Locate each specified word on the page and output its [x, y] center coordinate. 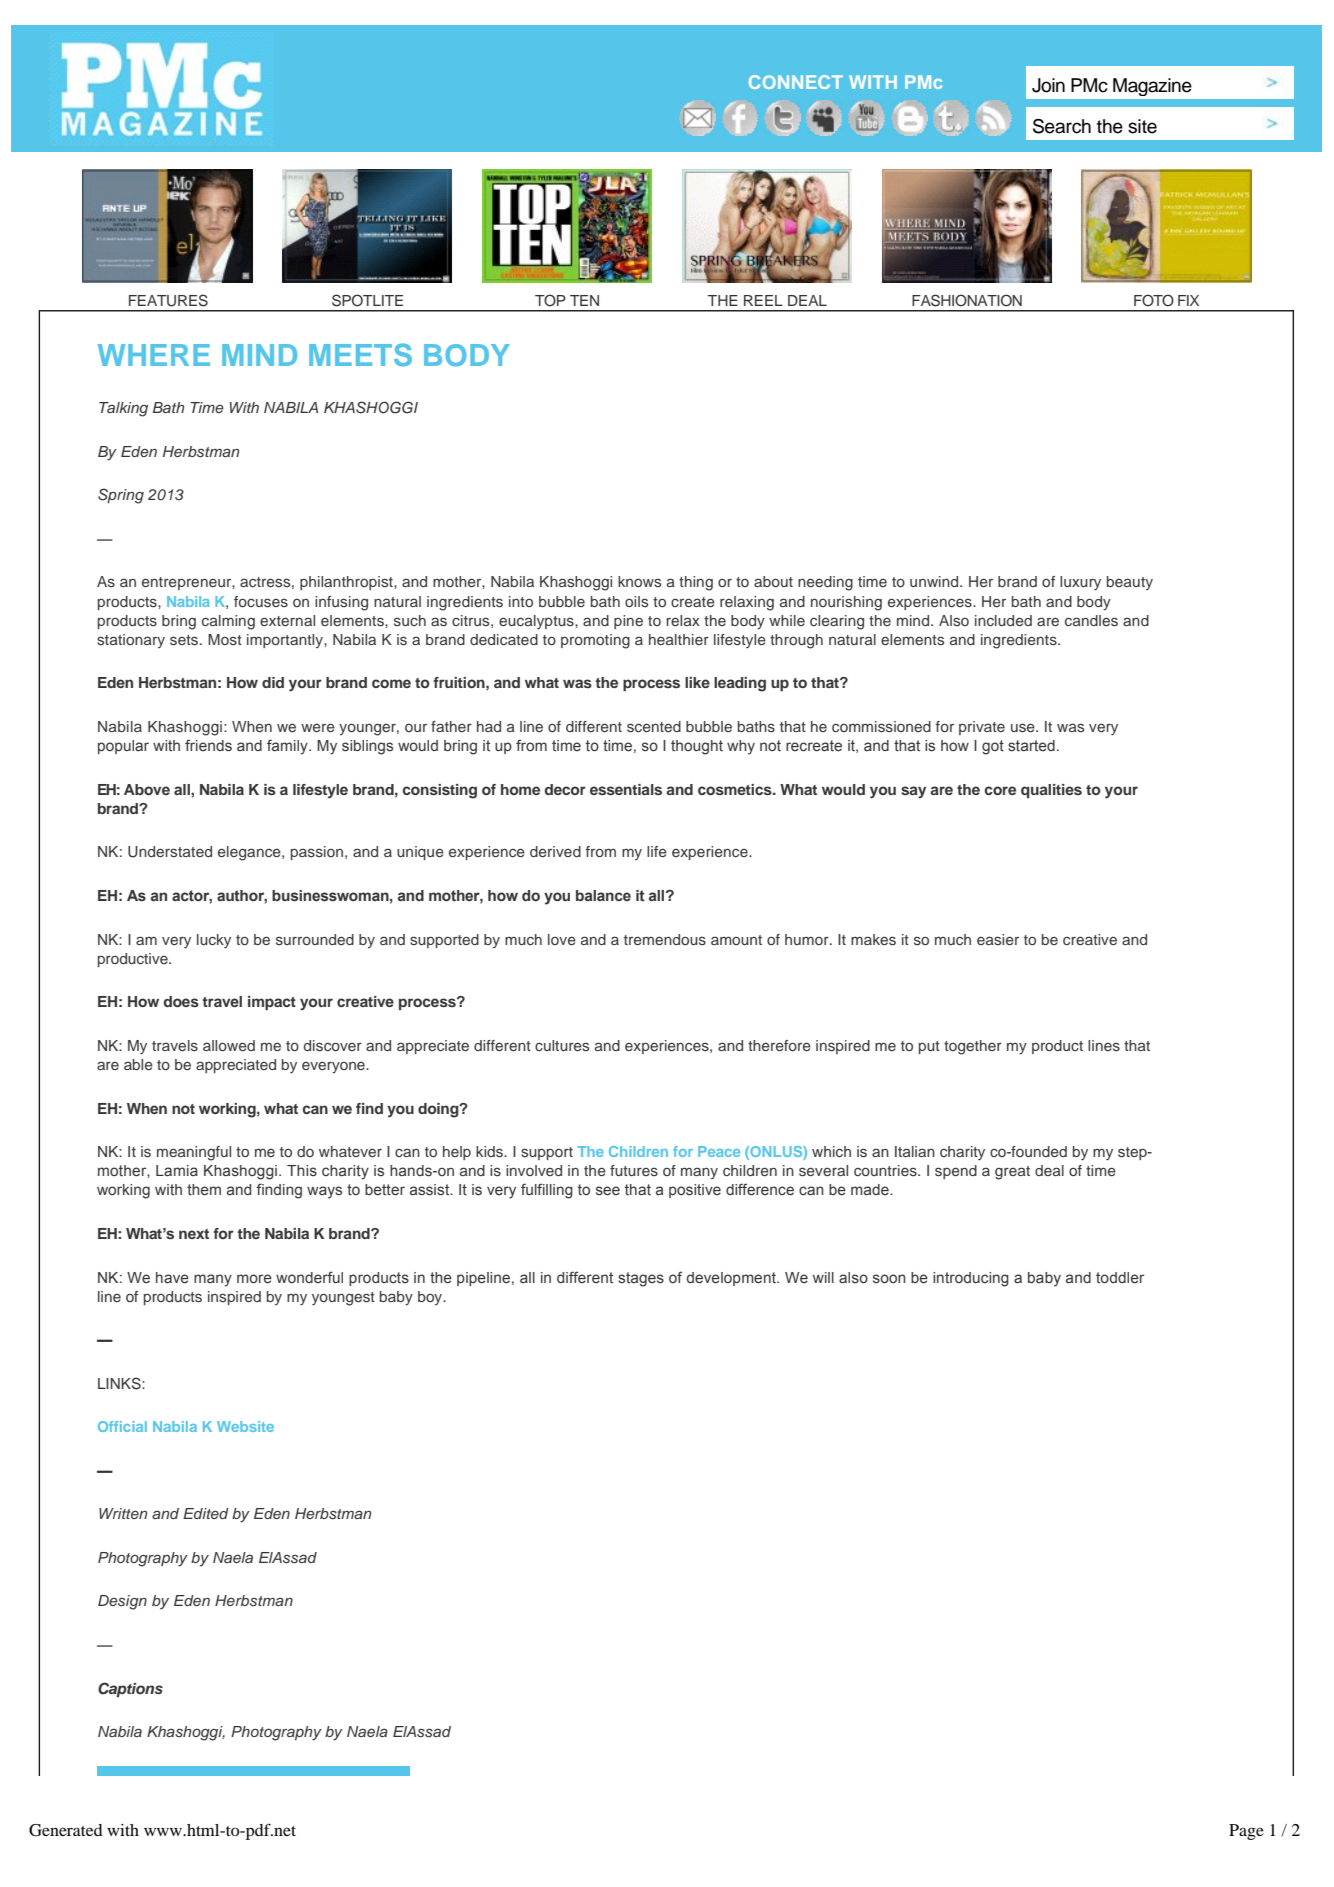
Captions [130, 1689]
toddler [1120, 1277]
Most [225, 639]
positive [695, 1191]
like [697, 682]
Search [1062, 126]
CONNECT [796, 82]
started [1031, 745]
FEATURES [168, 300]
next [194, 1234]
